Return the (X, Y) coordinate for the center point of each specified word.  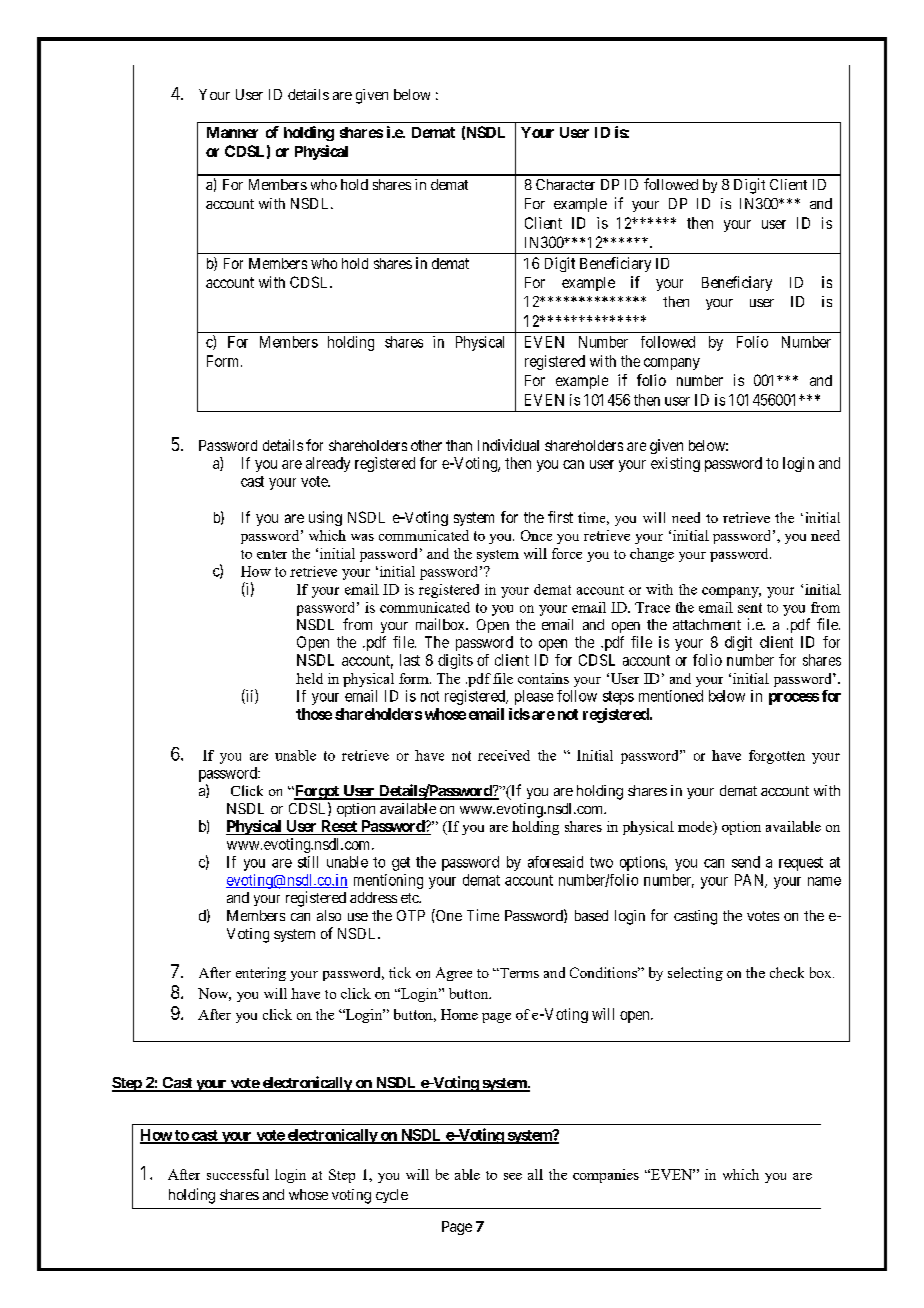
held (309, 678)
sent (750, 608)
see (513, 1176)
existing (675, 464)
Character (565, 184)
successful (238, 1174)
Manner (232, 132)
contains (543, 678)
